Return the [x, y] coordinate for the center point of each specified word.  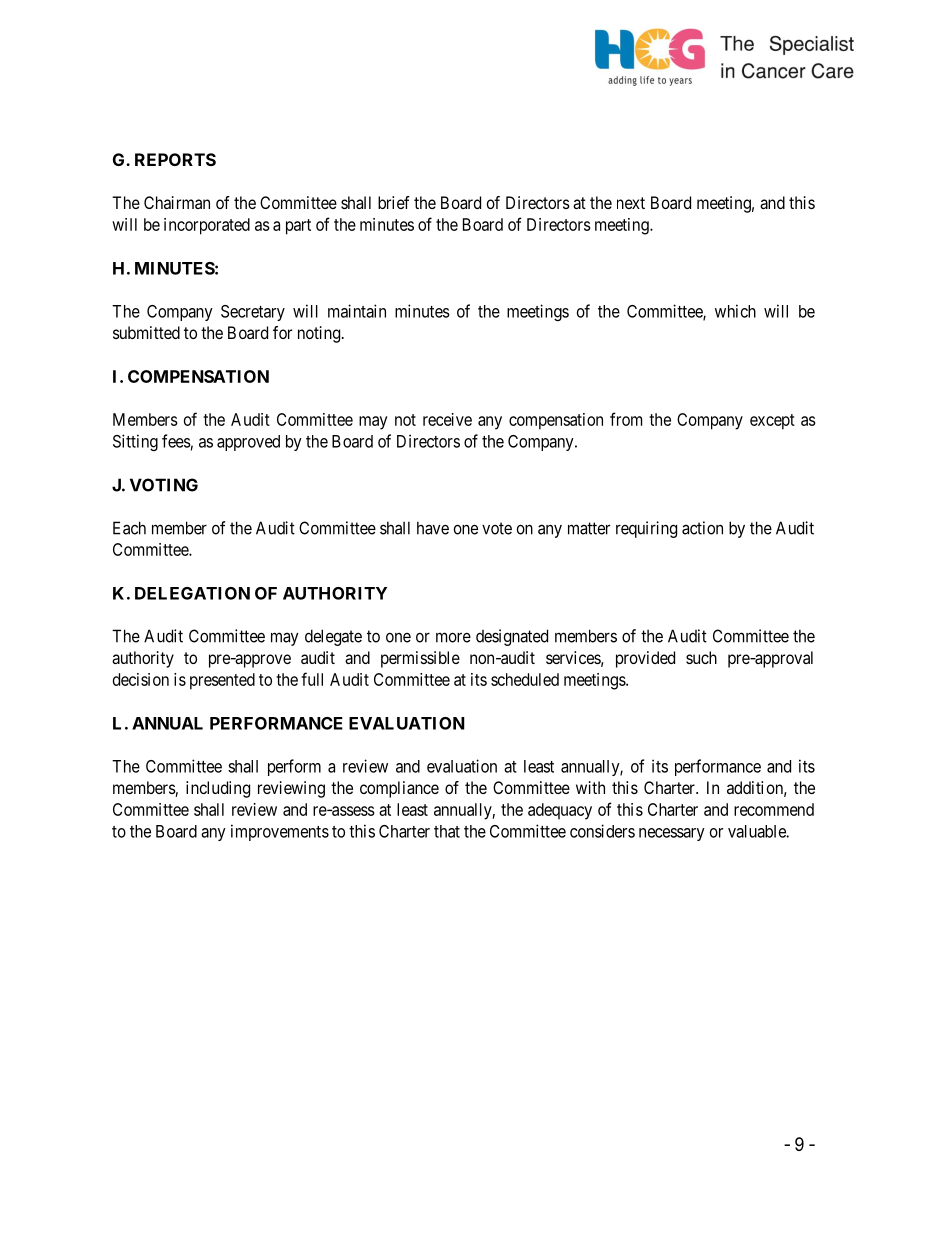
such [701, 657]
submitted [146, 332]
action [702, 528]
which [735, 311]
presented [222, 681]
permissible [420, 659]
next [631, 203]
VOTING [164, 485]
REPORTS [175, 159]
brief [394, 202]
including [218, 789]
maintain [357, 311]
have [433, 528]
